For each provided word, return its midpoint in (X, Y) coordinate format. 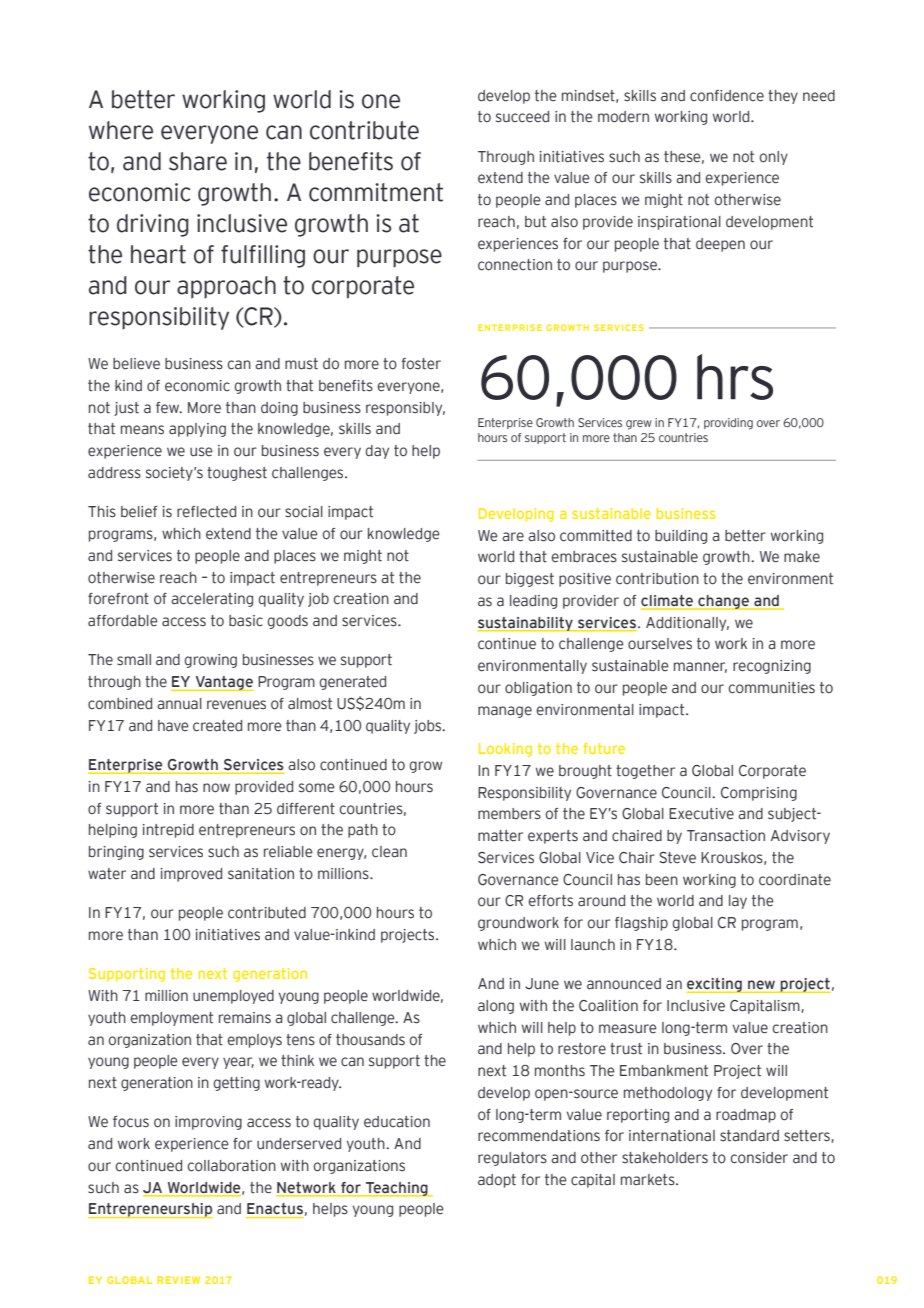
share (198, 161)
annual (179, 704)
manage (505, 712)
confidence (727, 96)
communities (772, 688)
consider (759, 1158)
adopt (497, 1181)
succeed (522, 117)
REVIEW (178, 1280)
